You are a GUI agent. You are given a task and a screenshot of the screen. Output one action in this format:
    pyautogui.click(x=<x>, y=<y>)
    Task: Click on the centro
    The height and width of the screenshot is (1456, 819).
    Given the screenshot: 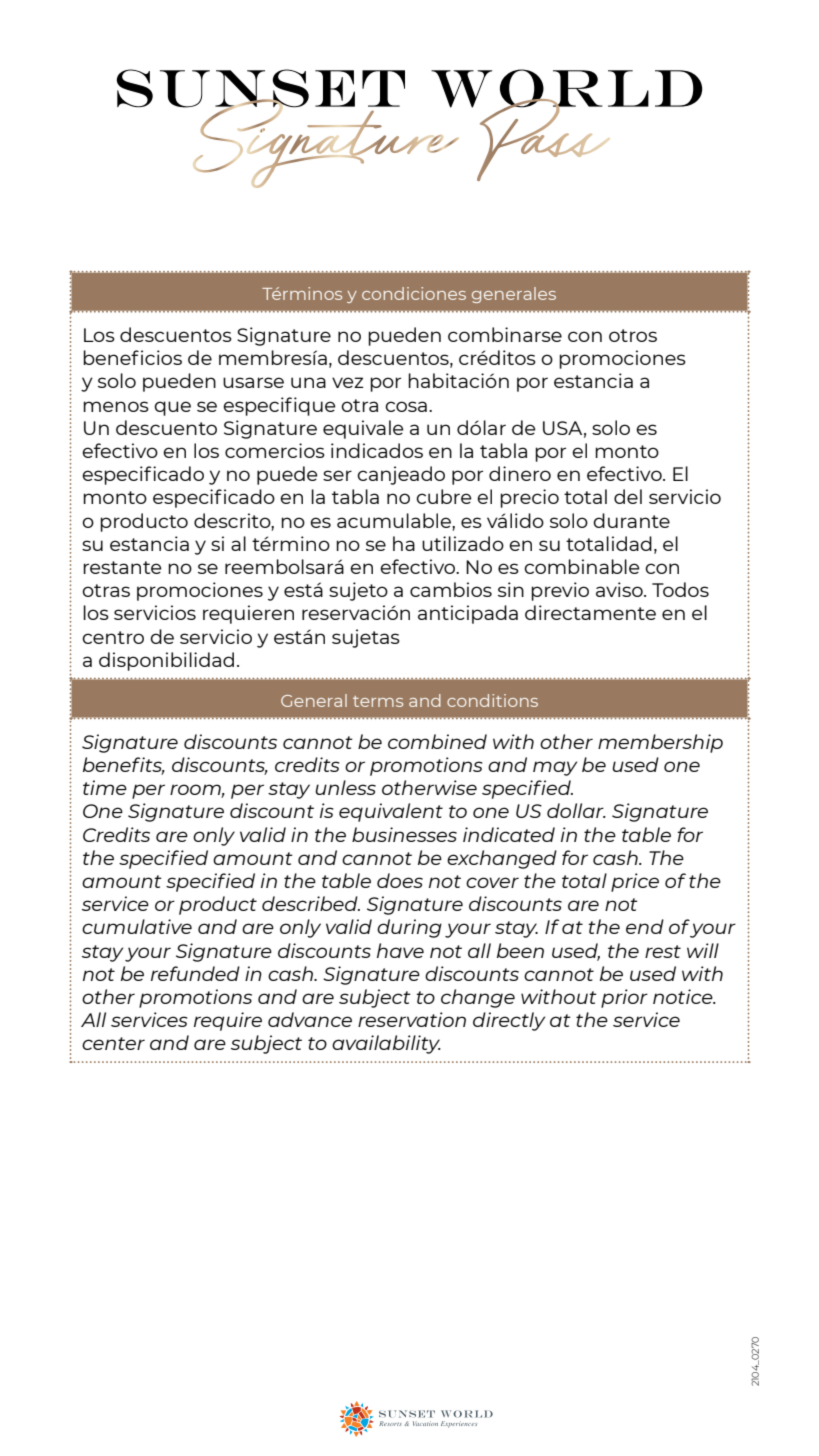 What is the action you would take?
    pyautogui.click(x=113, y=637)
